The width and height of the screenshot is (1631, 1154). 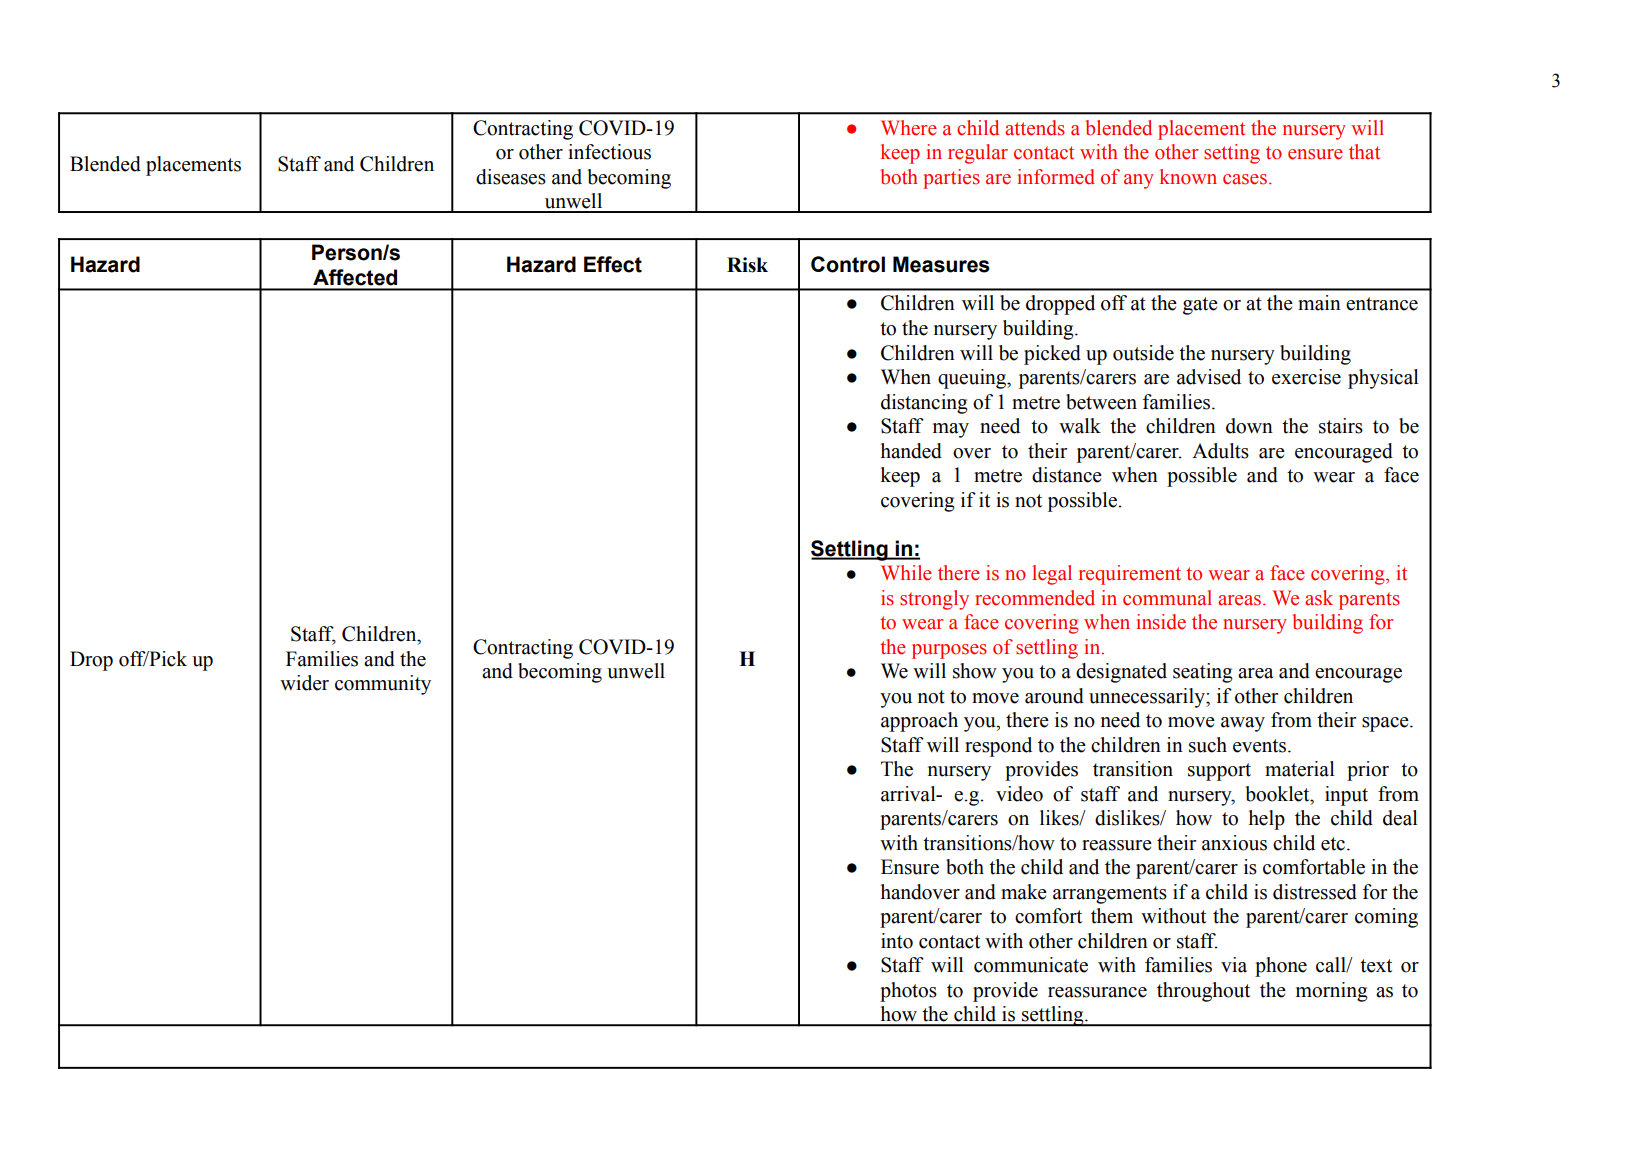 What do you see at coordinates (1319, 303) in the screenshot?
I see `main` at bounding box center [1319, 303].
